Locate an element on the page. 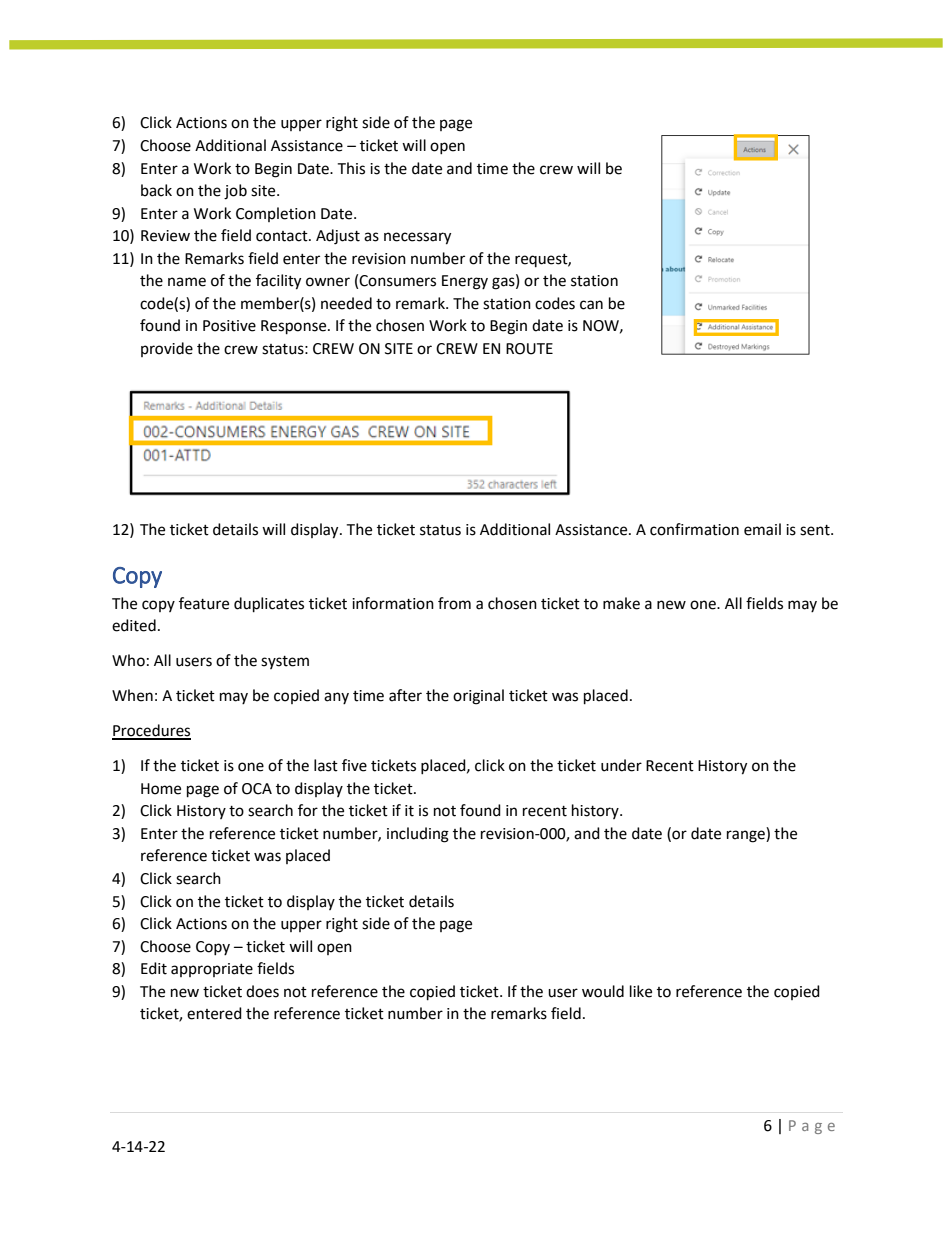 Image resolution: width=952 pixels, height=1233 pixels. would is located at coordinates (603, 991).
